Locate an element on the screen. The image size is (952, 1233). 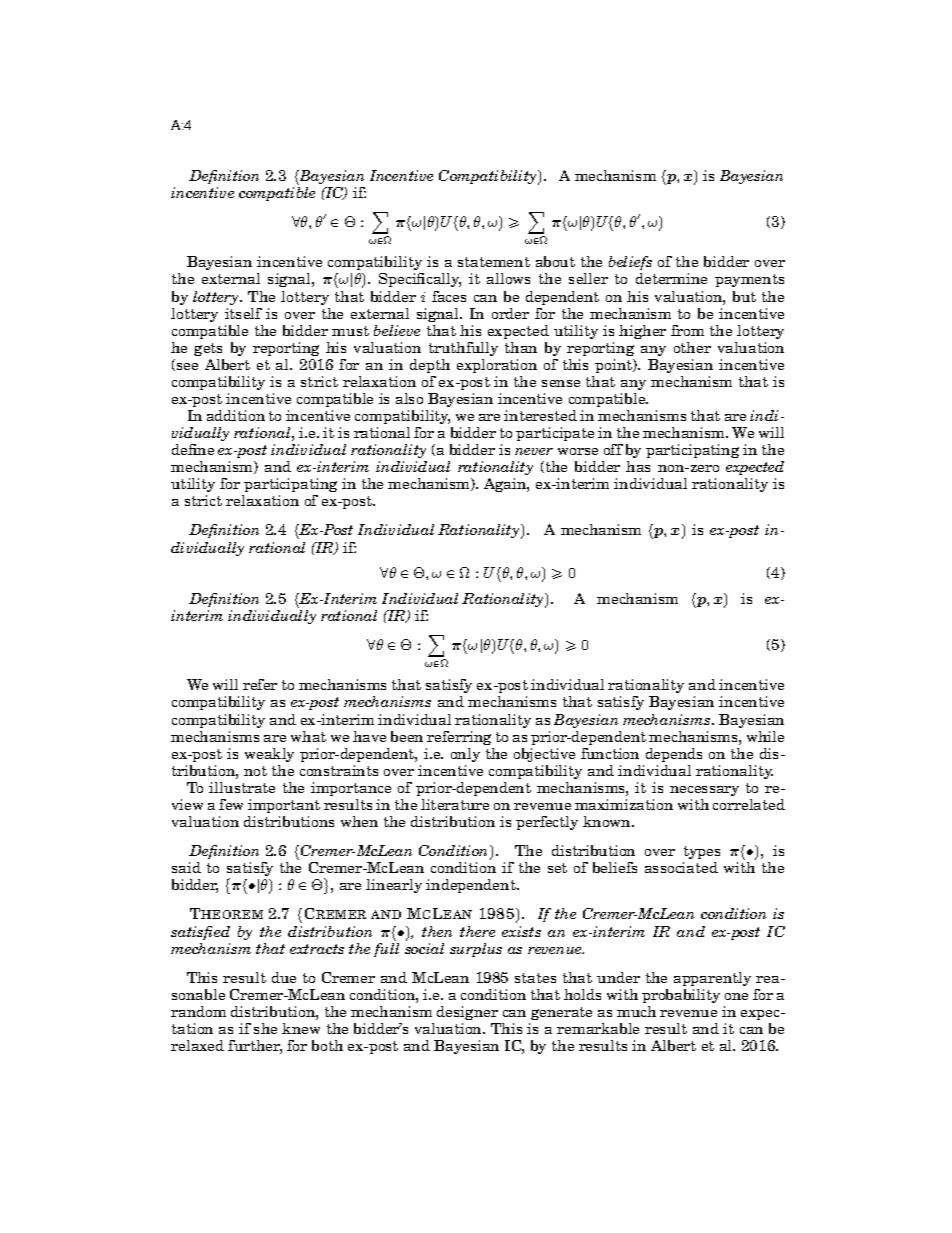
probability is located at coordinates (681, 996).
